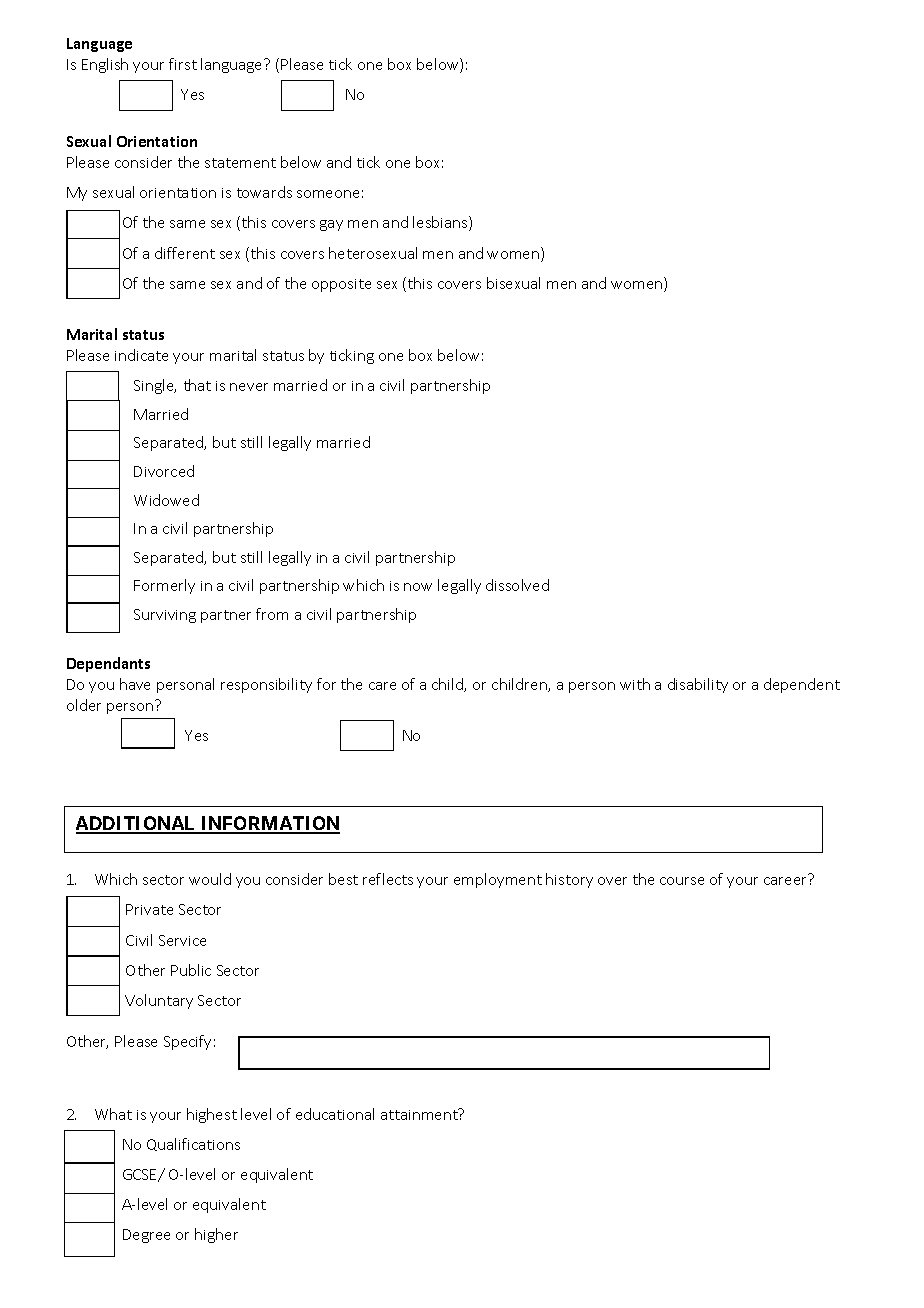  Describe the element at coordinates (420, 1114) in the screenshot. I see `attainment` at that location.
